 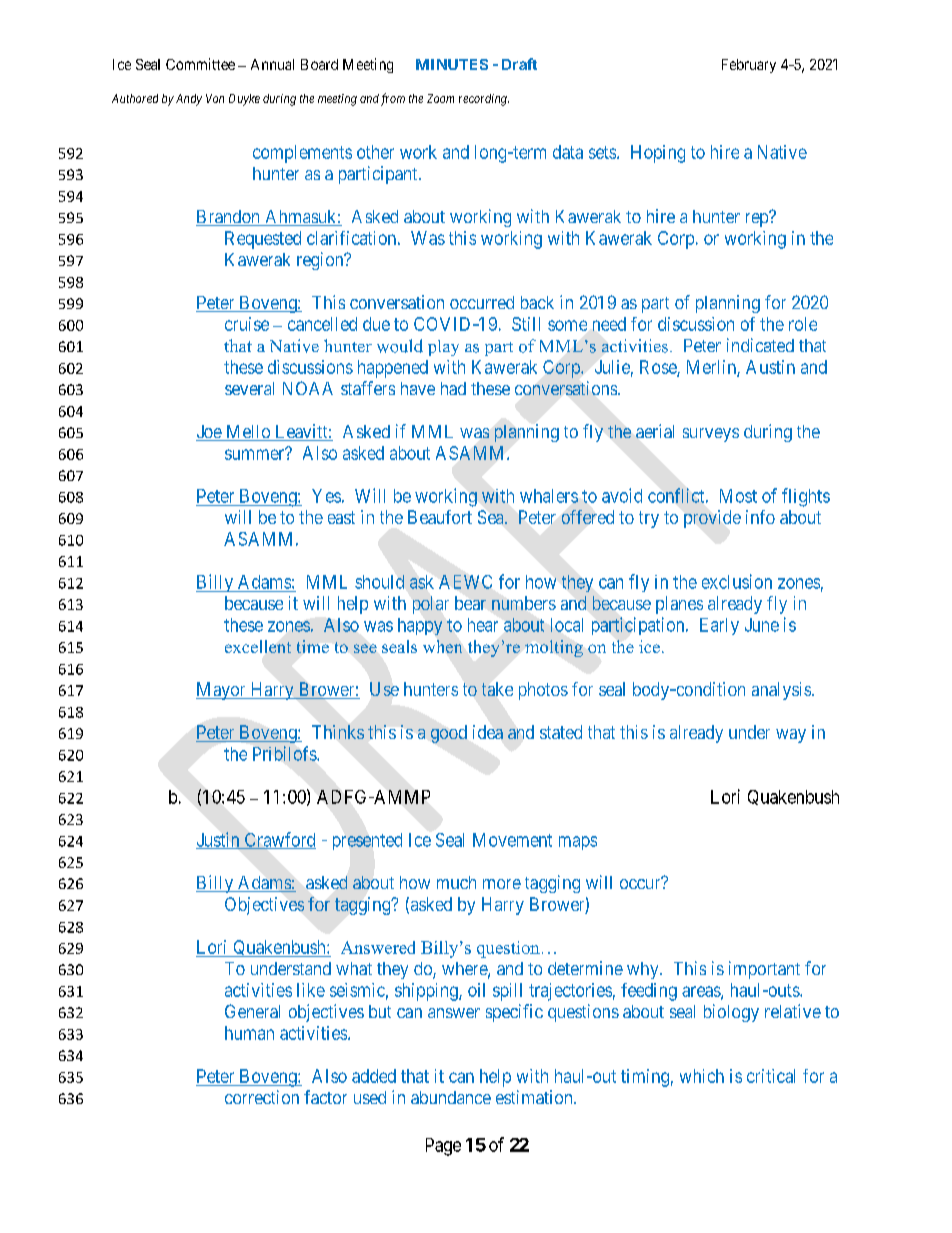 I want to click on abundance, so click(x=451, y=1097).
